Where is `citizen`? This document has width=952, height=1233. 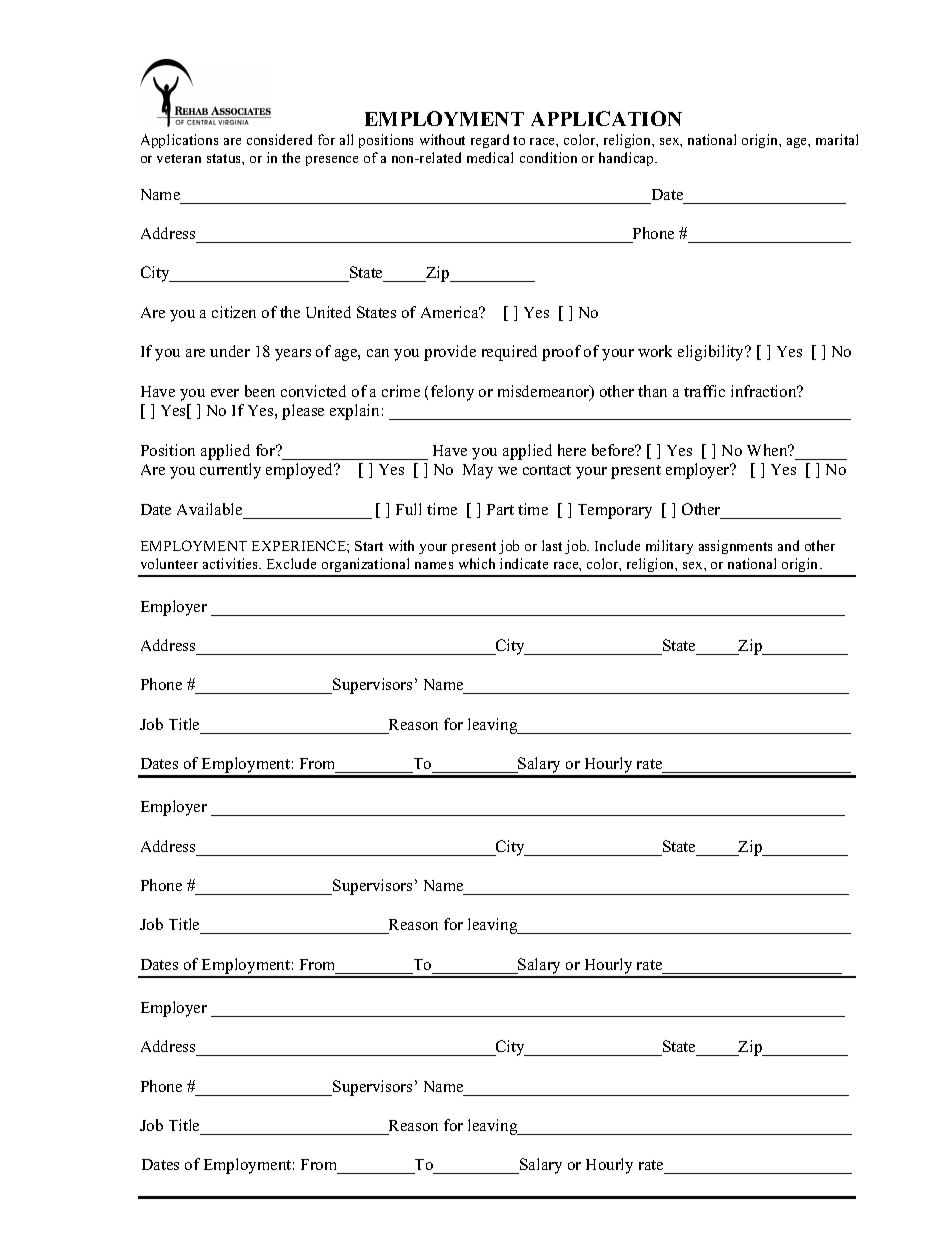
citizen is located at coordinates (234, 312).
